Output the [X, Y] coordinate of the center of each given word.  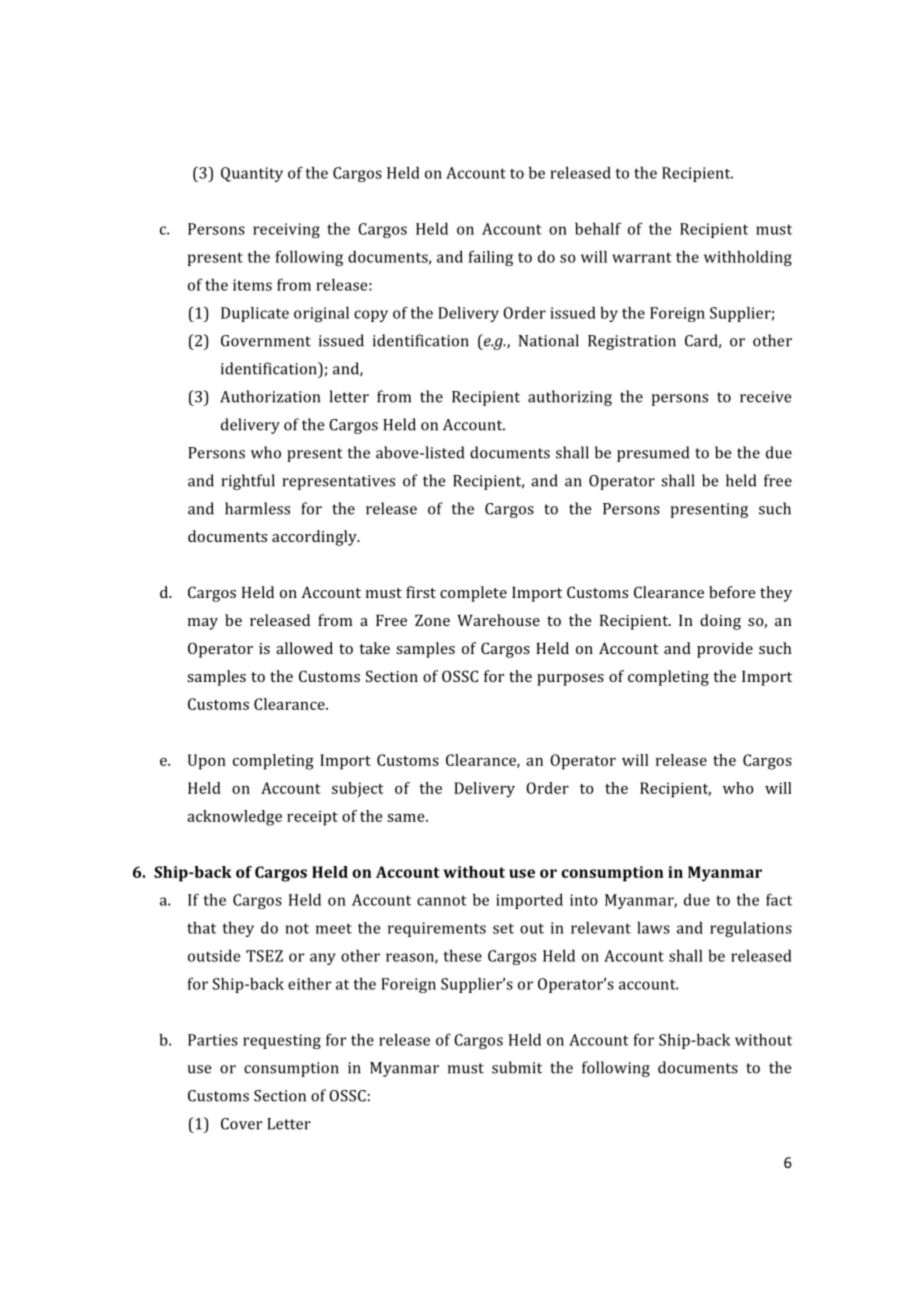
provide [725, 650]
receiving [286, 230]
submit [517, 1067]
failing [491, 258]
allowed [304, 648]
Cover [241, 1124]
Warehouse [498, 620]
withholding [748, 258]
